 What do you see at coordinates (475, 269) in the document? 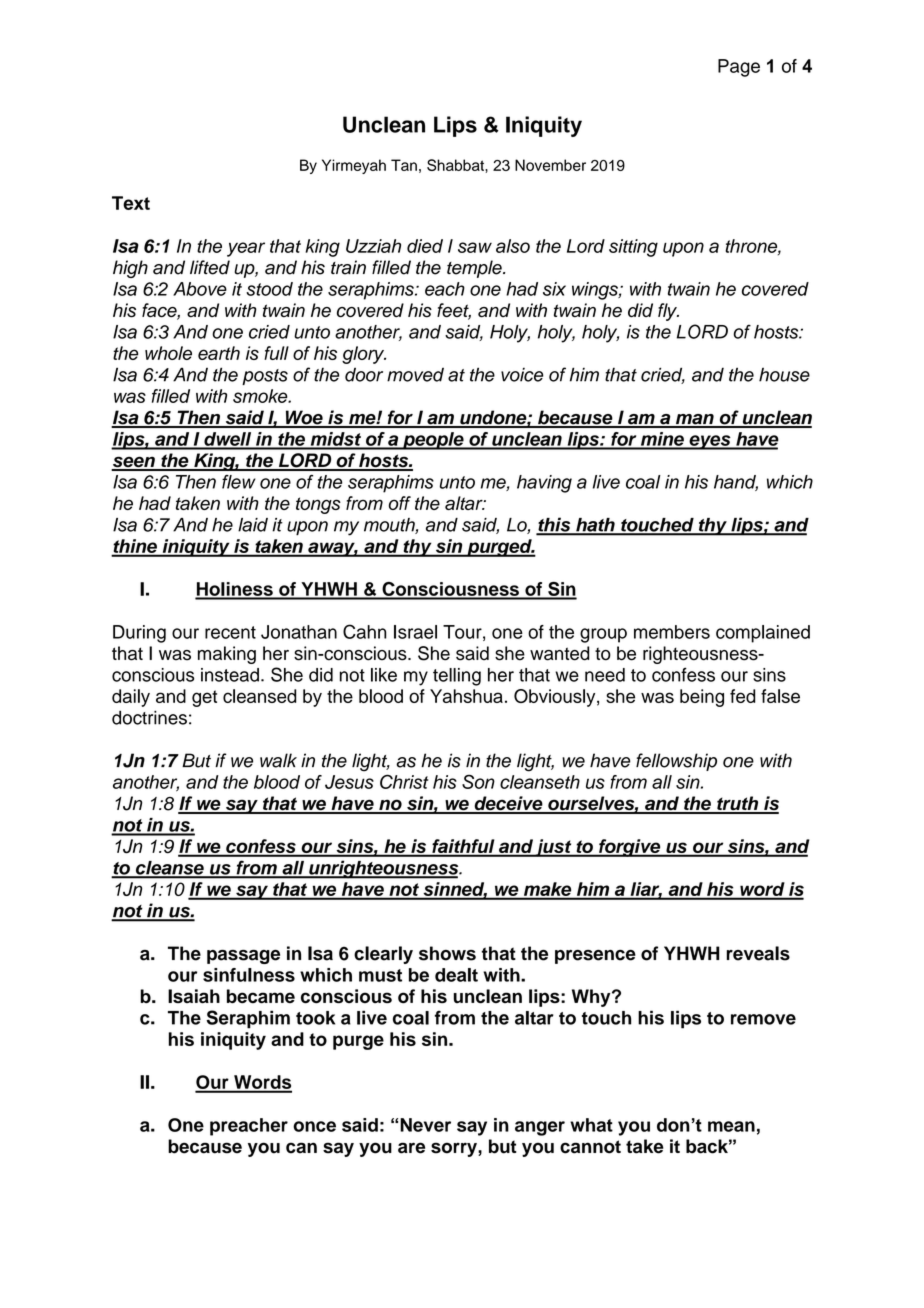
I see `temple` at bounding box center [475, 269].
